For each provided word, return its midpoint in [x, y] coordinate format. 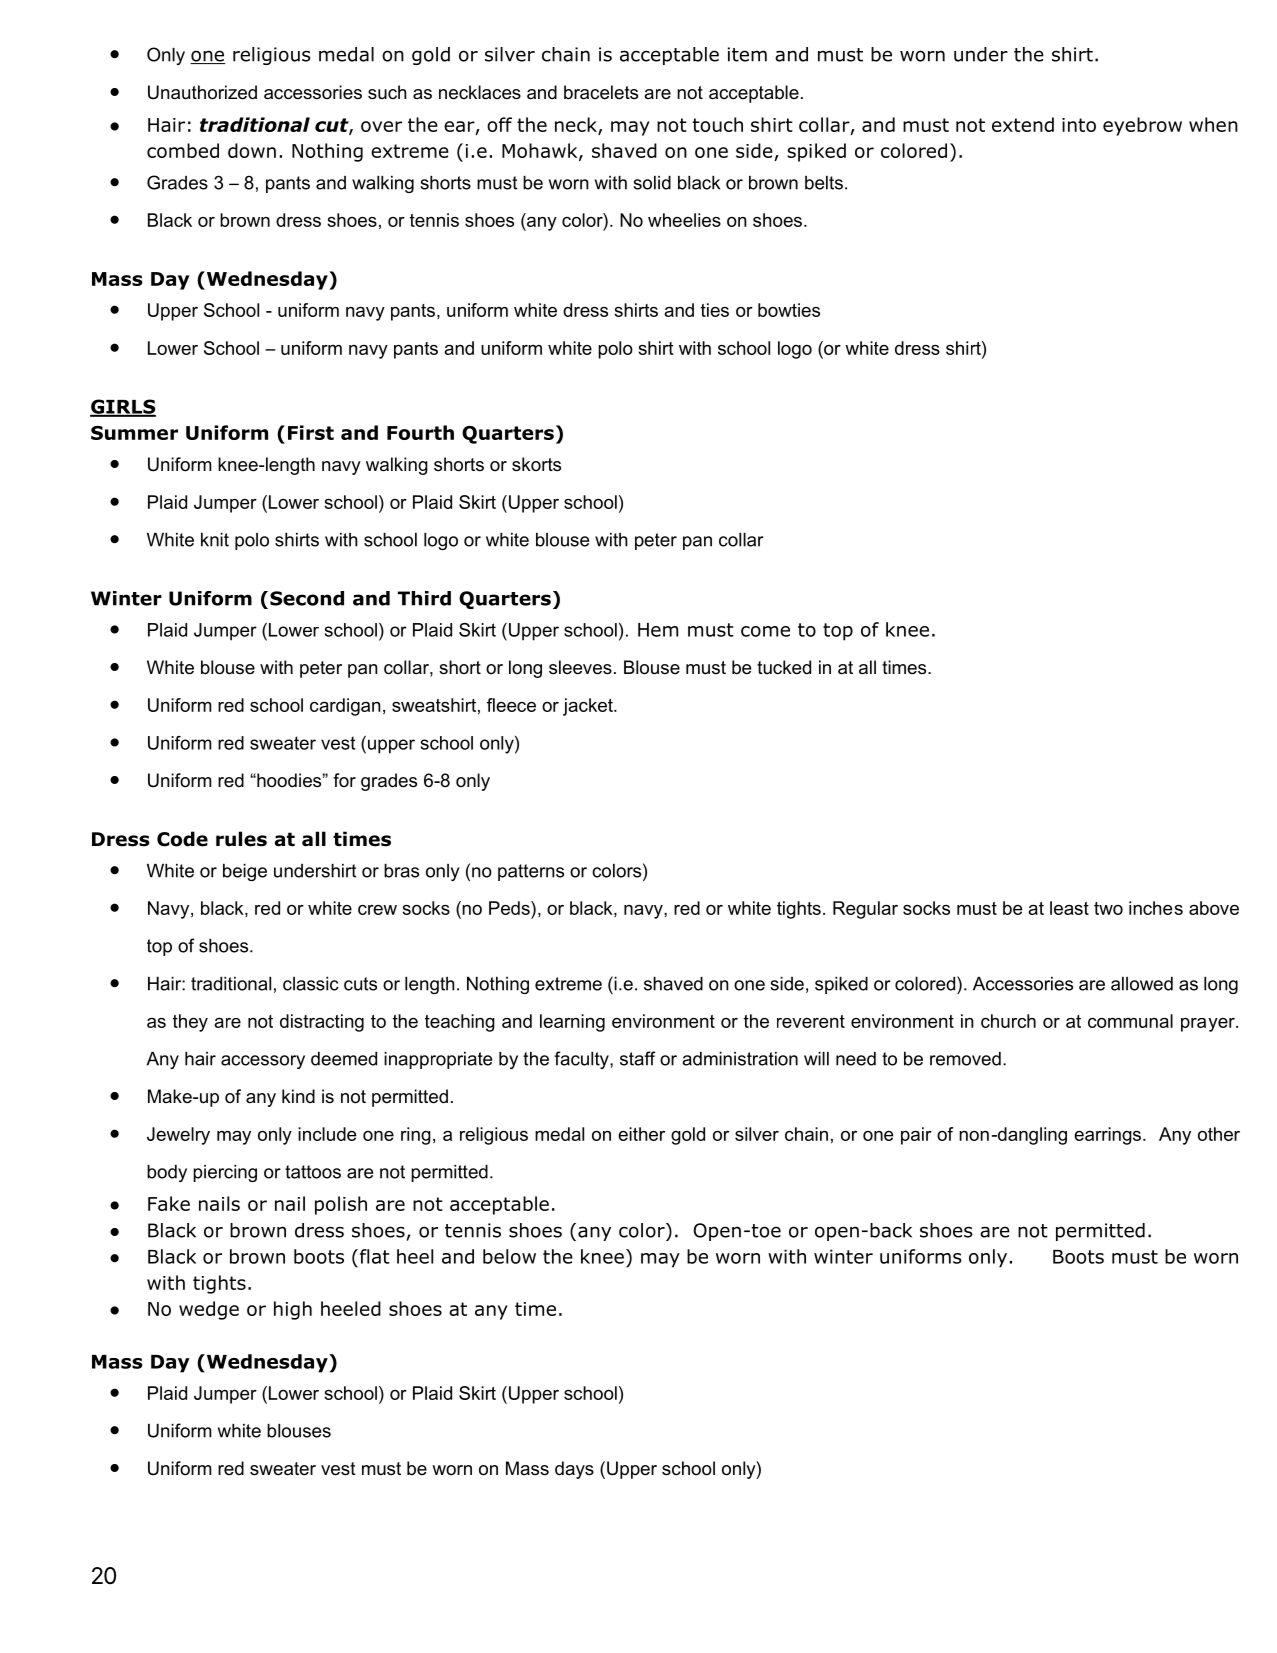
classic [311, 984]
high [293, 1310]
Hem [658, 630]
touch [718, 124]
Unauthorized [202, 92]
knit [215, 540]
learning [572, 1023]
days [574, 1470]
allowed [1142, 984]
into [1079, 125]
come [765, 631]
